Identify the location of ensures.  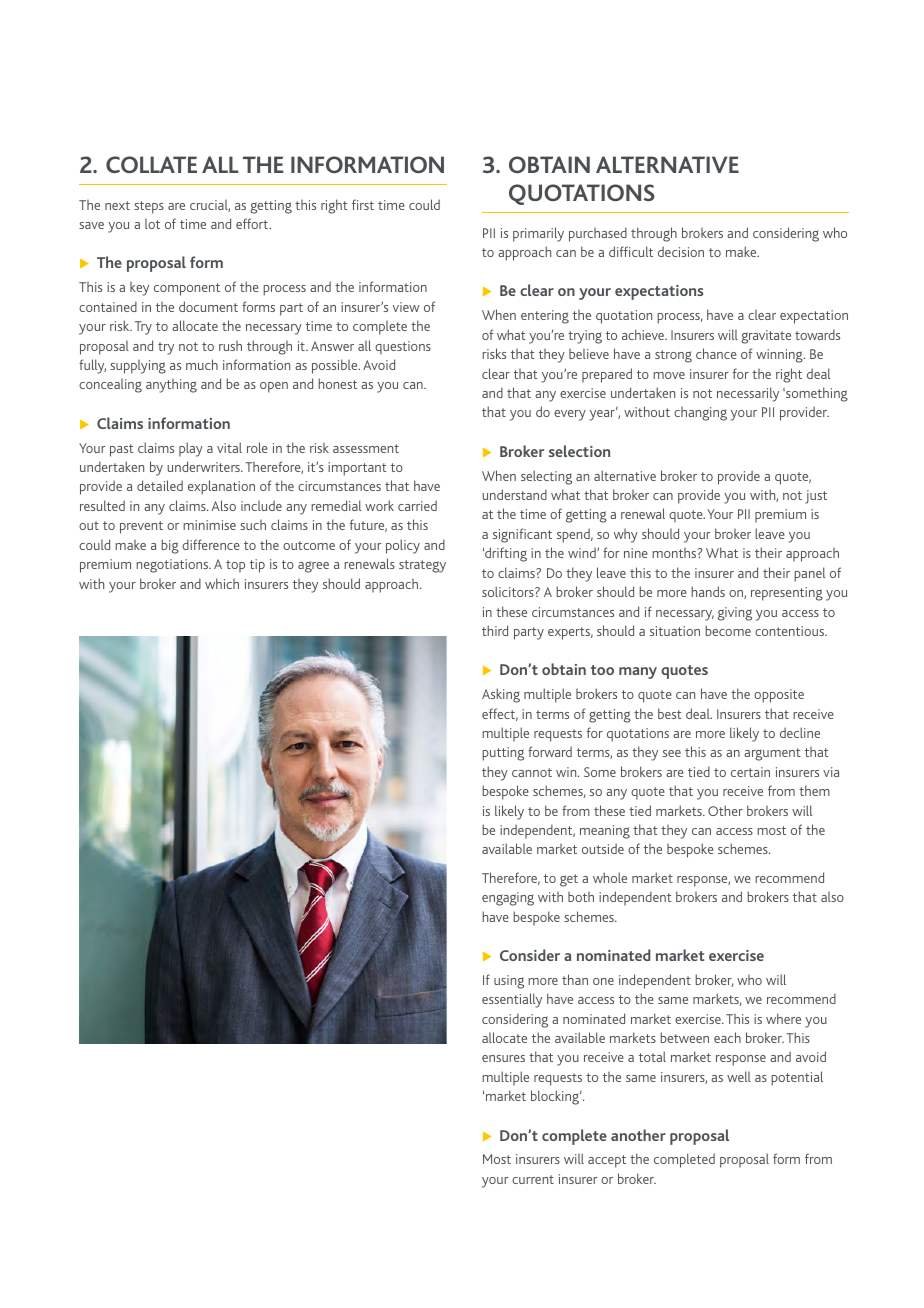
(503, 1058).
